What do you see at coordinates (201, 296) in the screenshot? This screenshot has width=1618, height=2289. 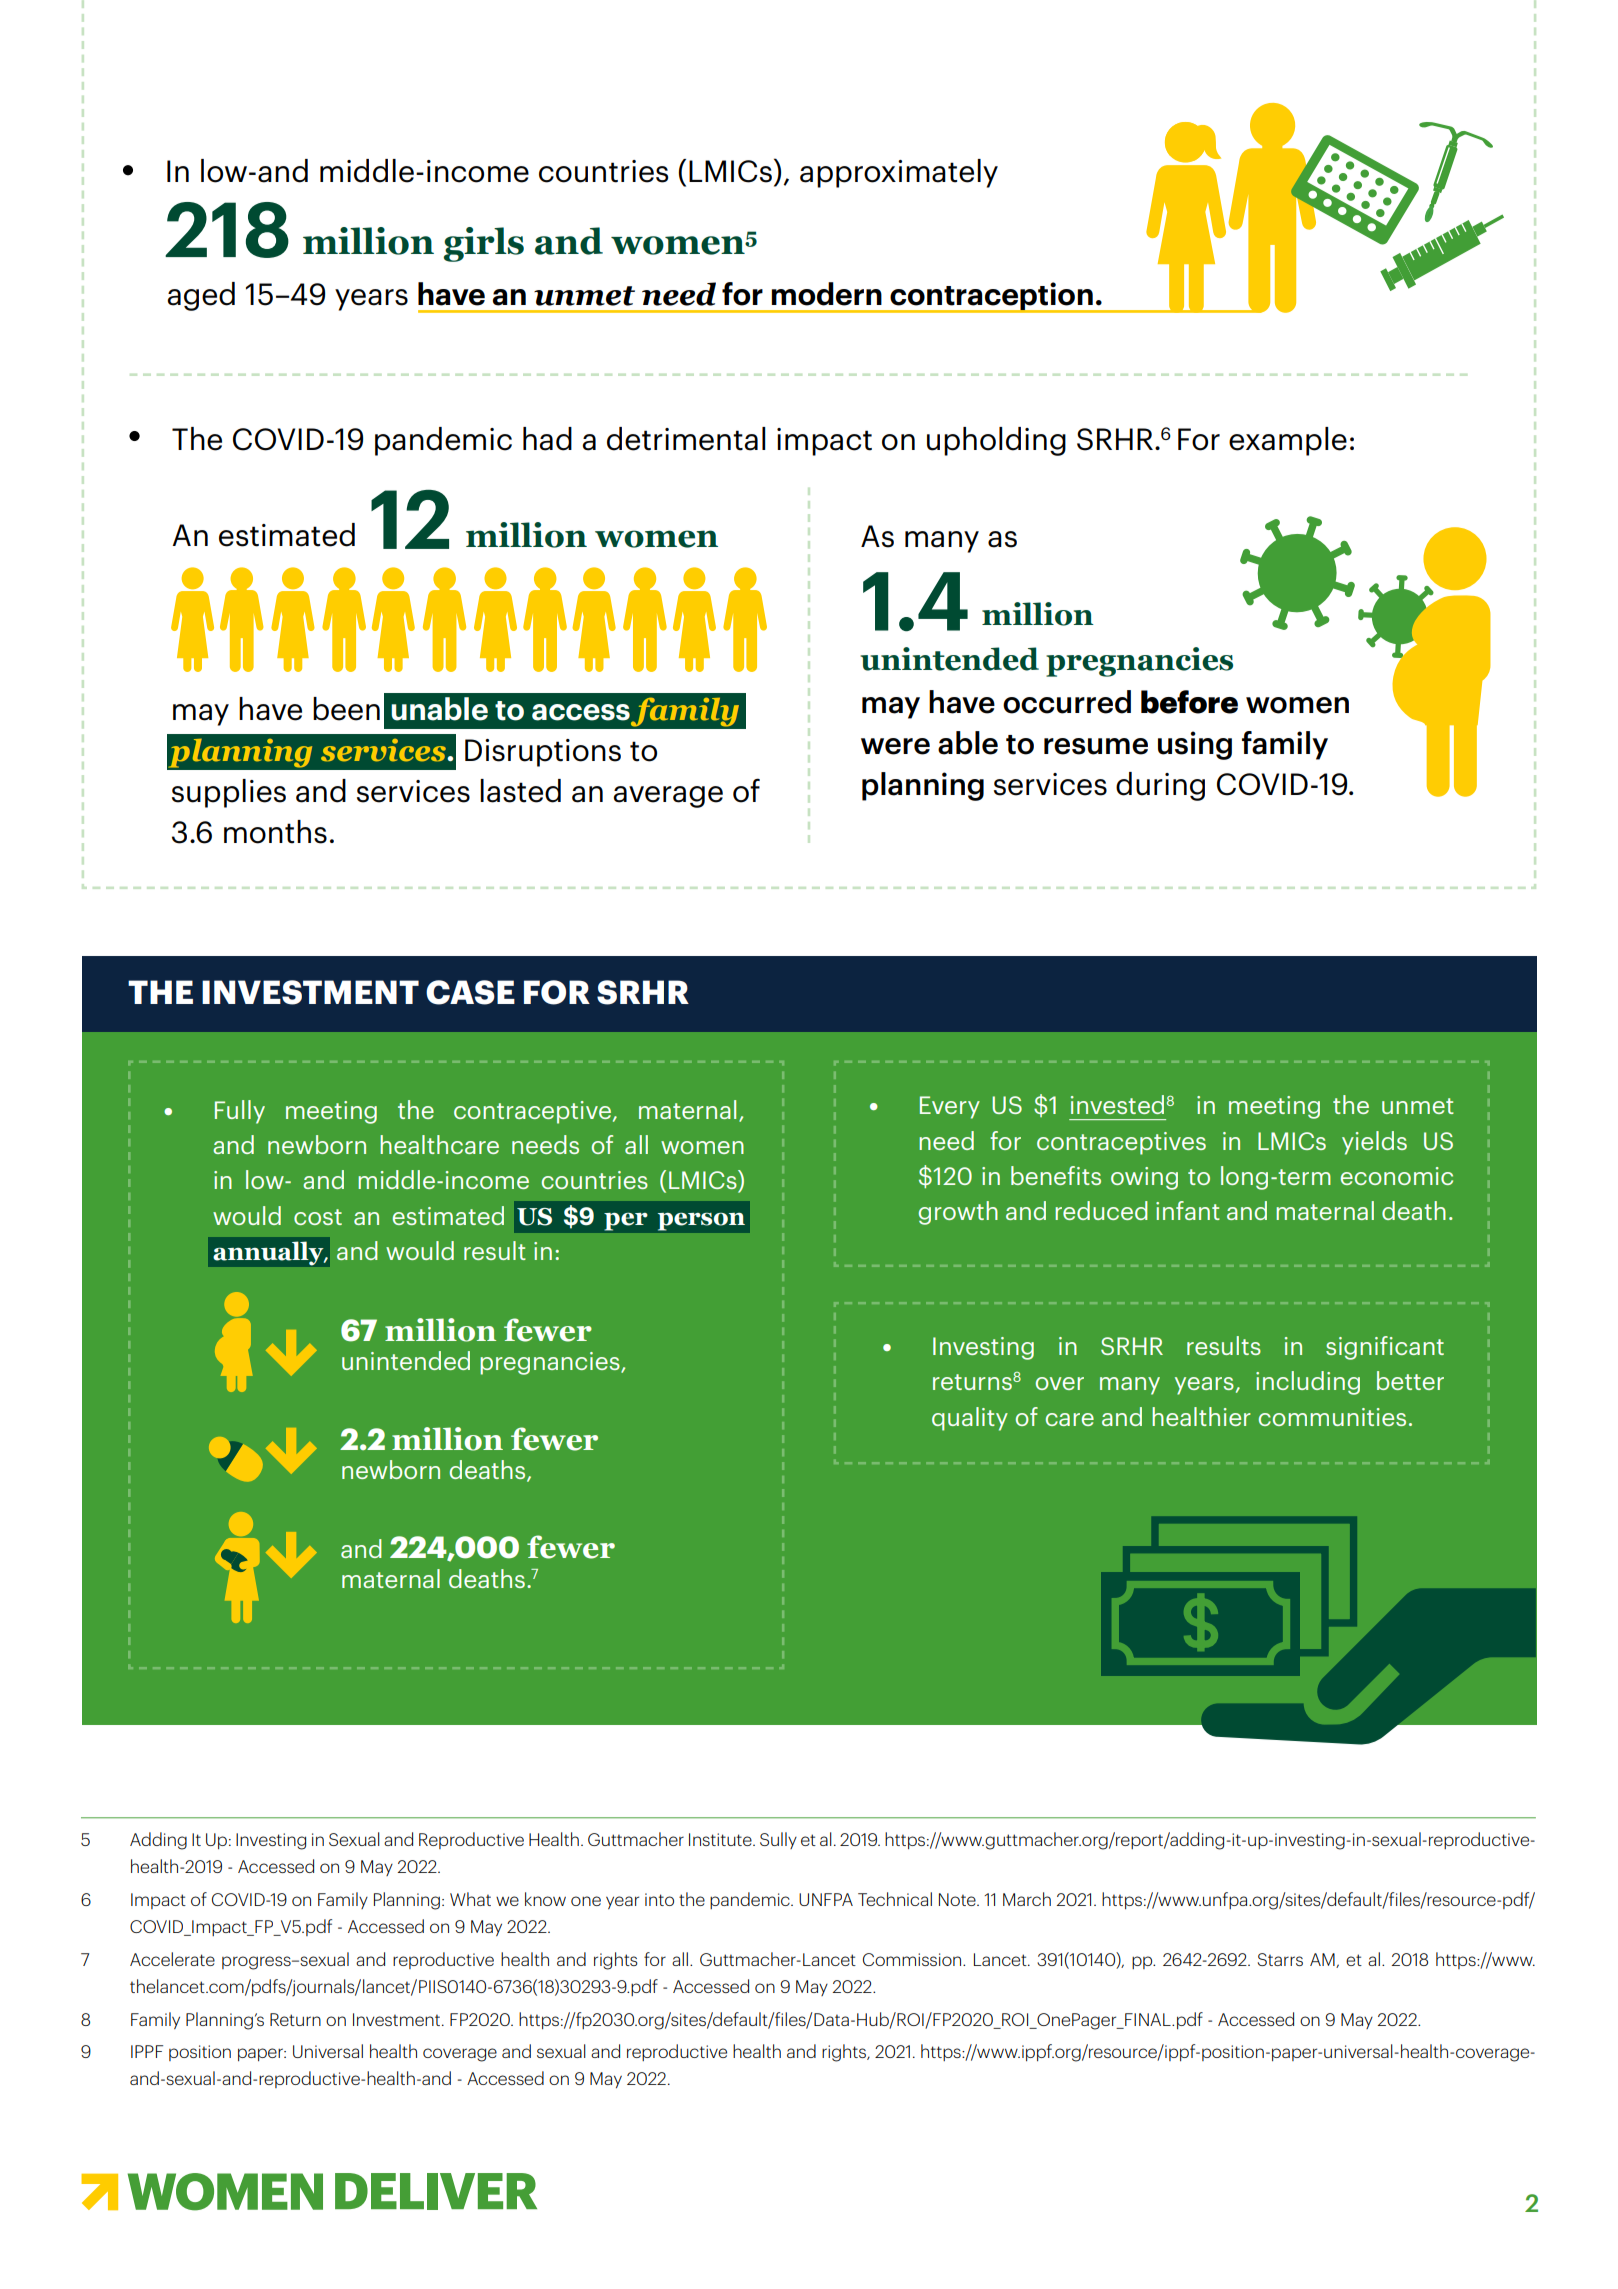 I see `aged` at bounding box center [201, 296].
